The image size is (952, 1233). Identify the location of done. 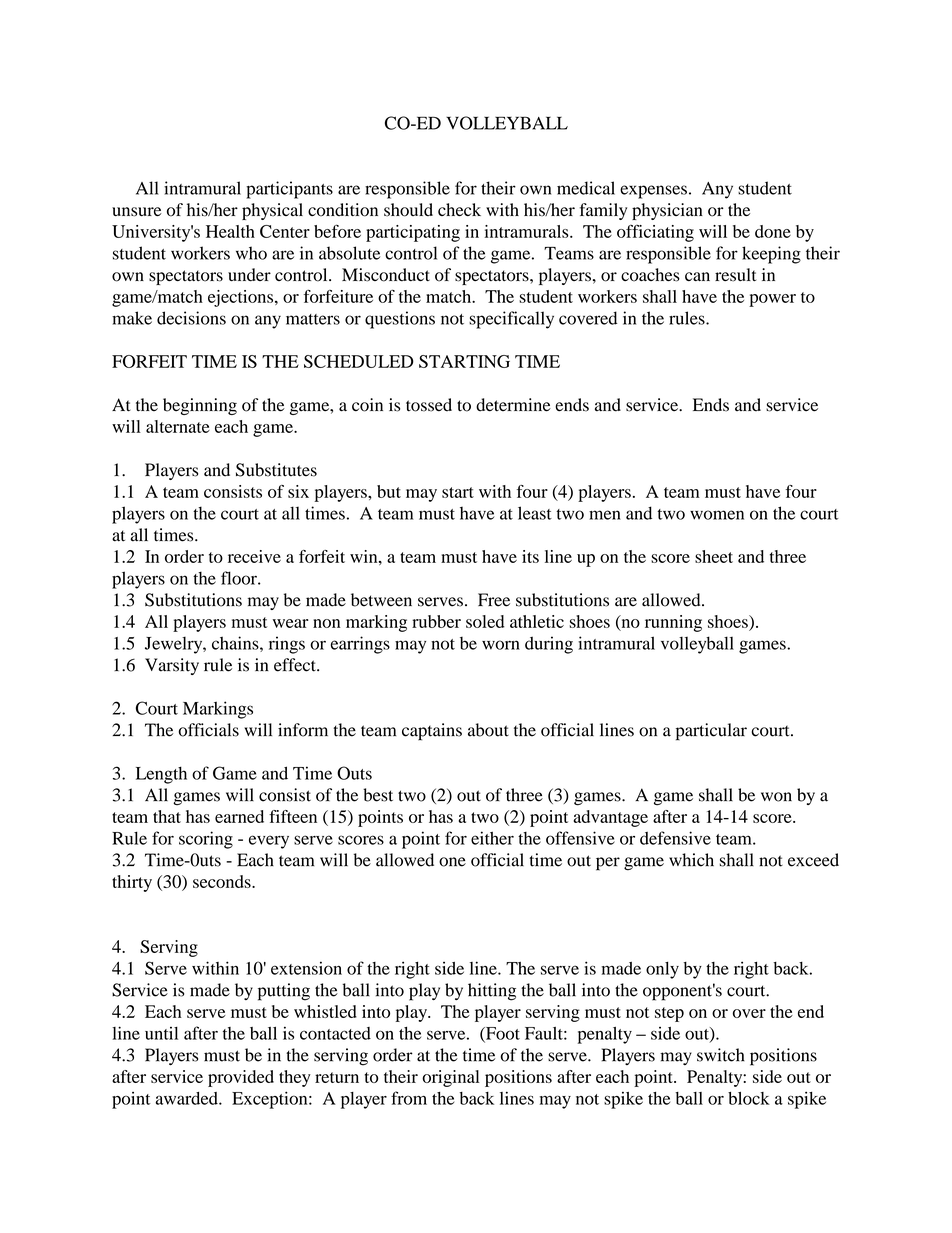
(773, 231).
